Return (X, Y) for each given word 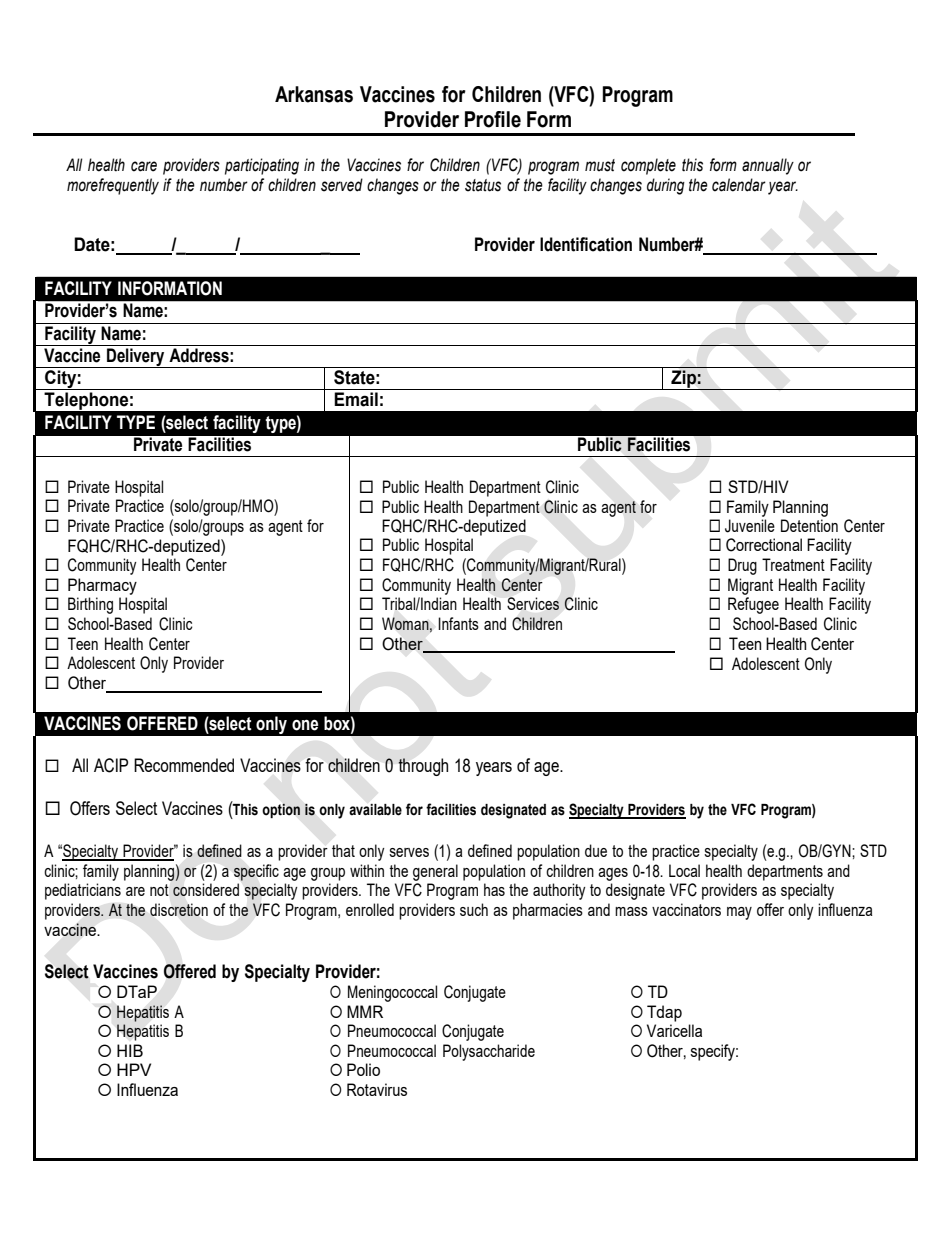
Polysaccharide (489, 1052)
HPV (134, 1069)
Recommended (184, 765)
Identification (586, 244)
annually (768, 166)
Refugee (753, 605)
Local (684, 870)
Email (356, 399)
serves (409, 852)
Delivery (136, 358)
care (144, 166)
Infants (458, 623)
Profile (493, 119)
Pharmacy (102, 586)
